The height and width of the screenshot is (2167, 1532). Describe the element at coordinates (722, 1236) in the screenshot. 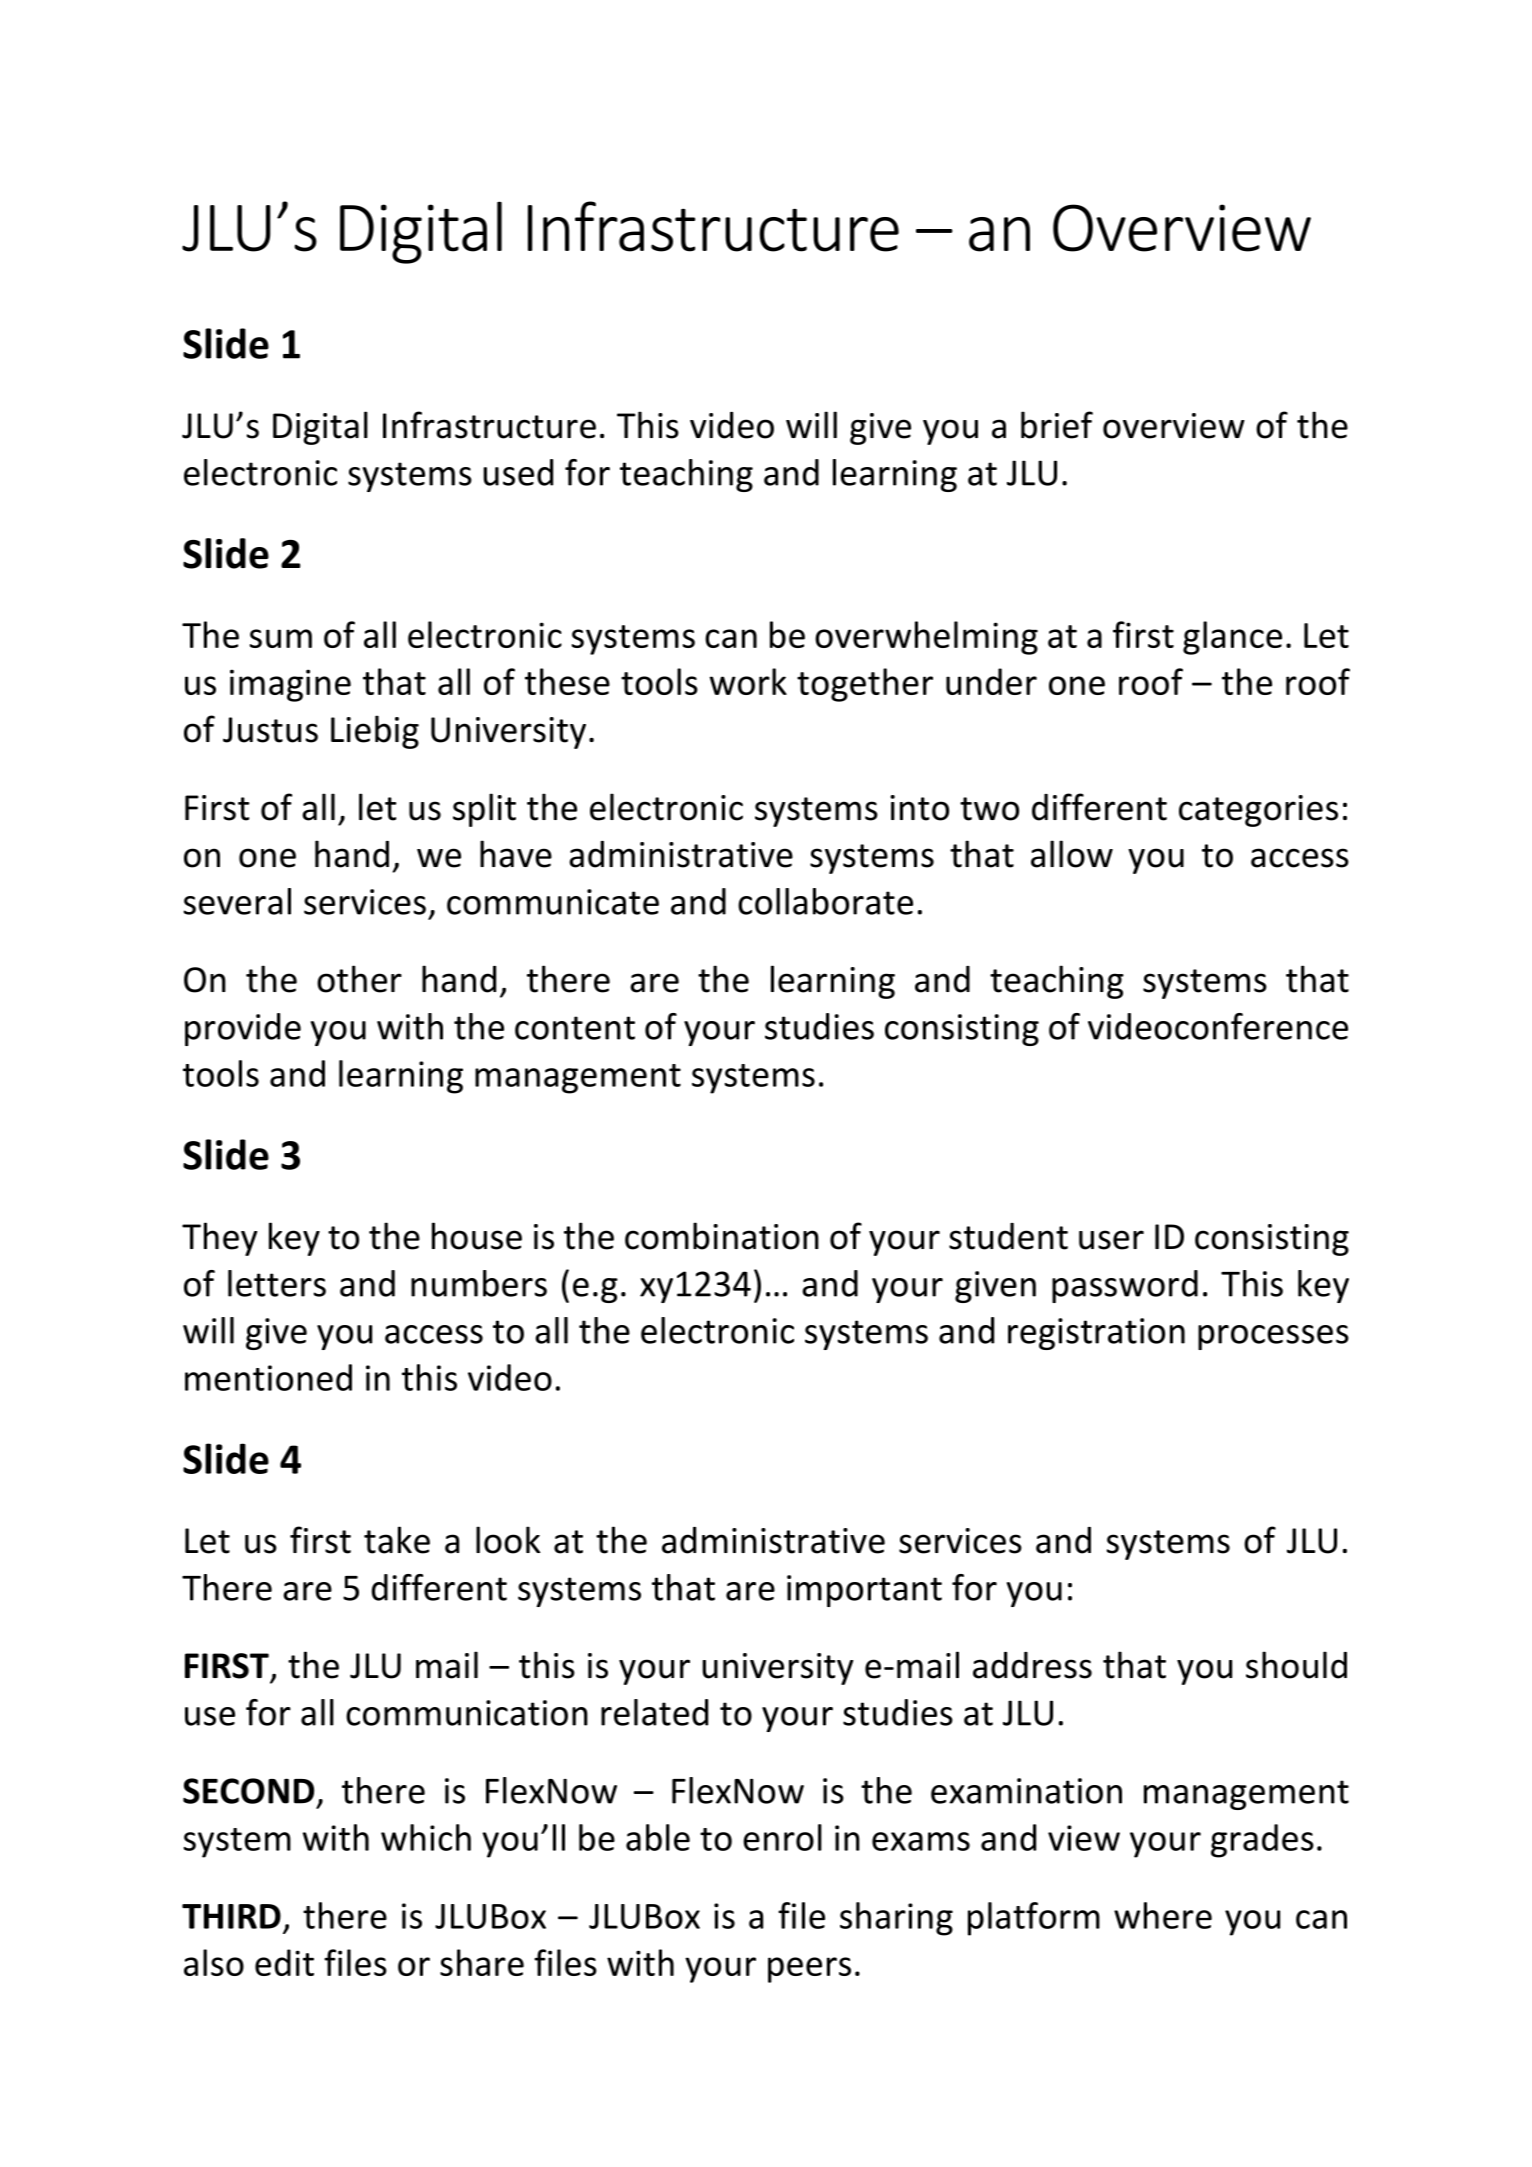

I see `combination` at that location.
